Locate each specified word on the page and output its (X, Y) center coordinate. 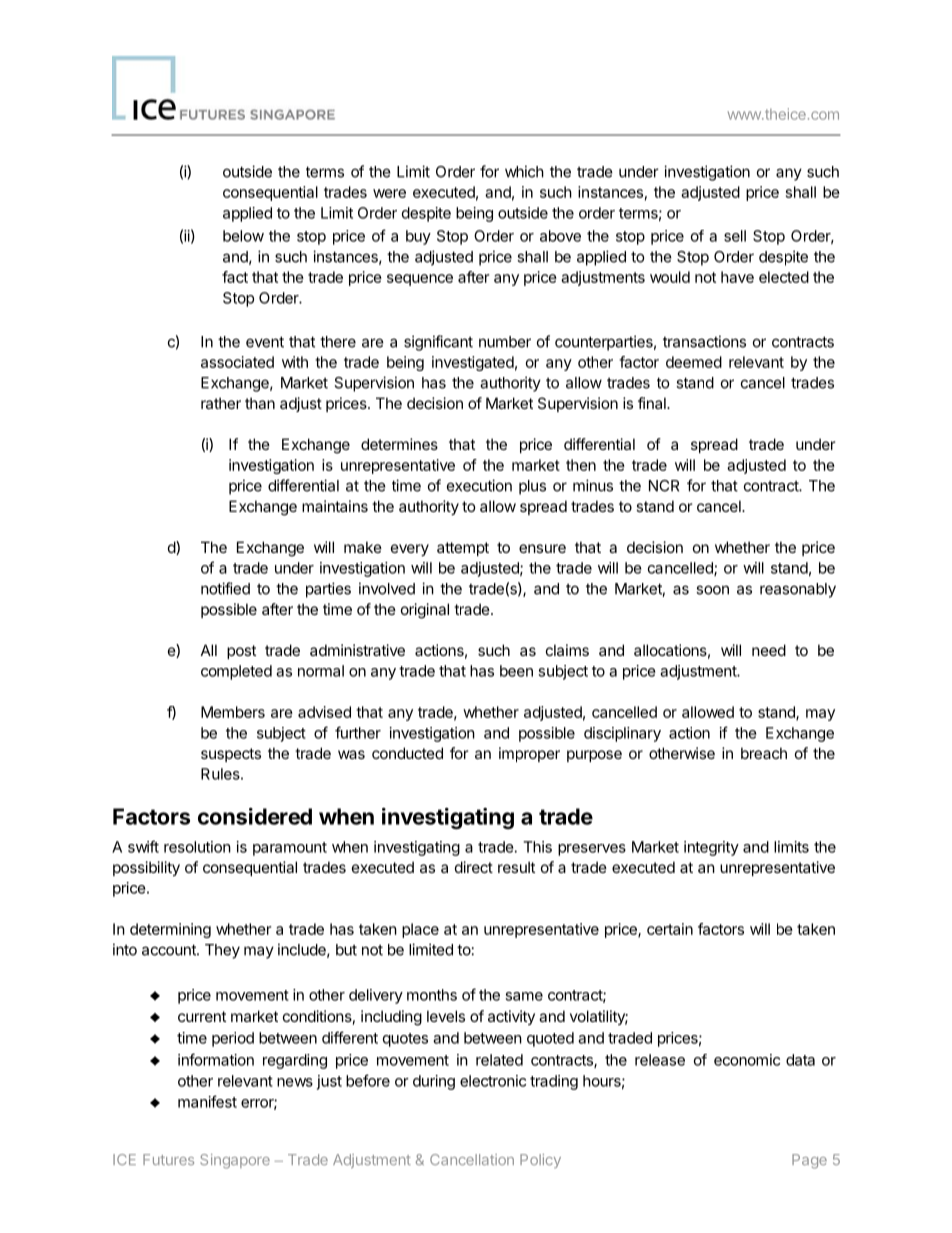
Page (809, 1161)
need (769, 650)
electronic (493, 1081)
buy (418, 237)
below (243, 236)
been (516, 671)
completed (236, 672)
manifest (207, 1101)
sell (735, 236)
